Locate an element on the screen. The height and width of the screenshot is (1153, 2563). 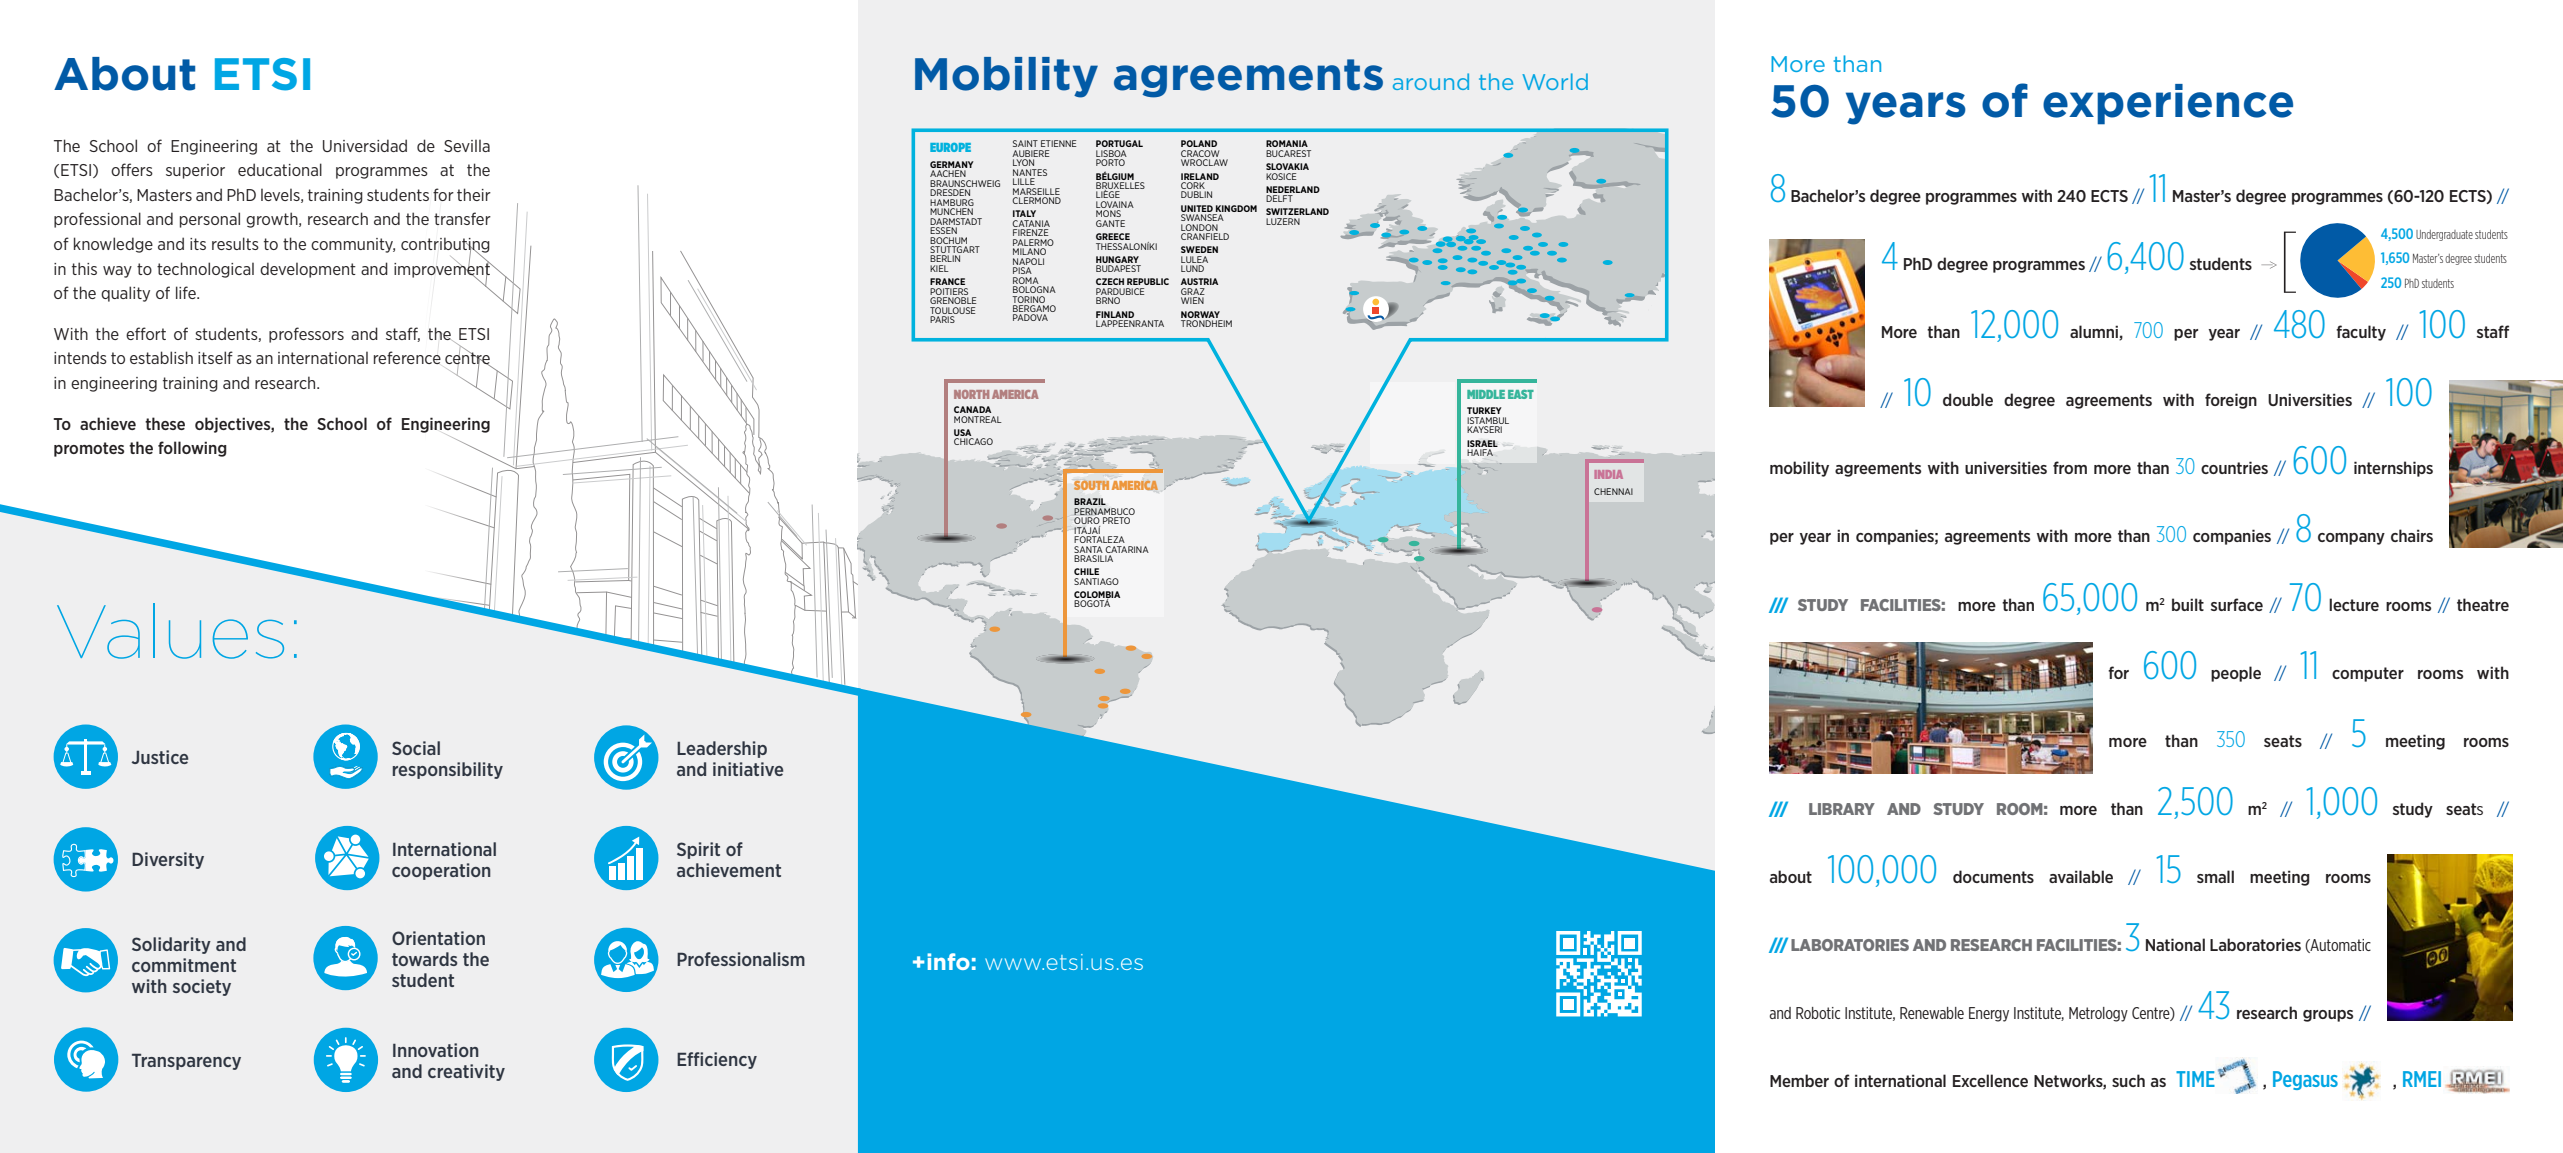
Innovation is located at coordinates (436, 1050).
